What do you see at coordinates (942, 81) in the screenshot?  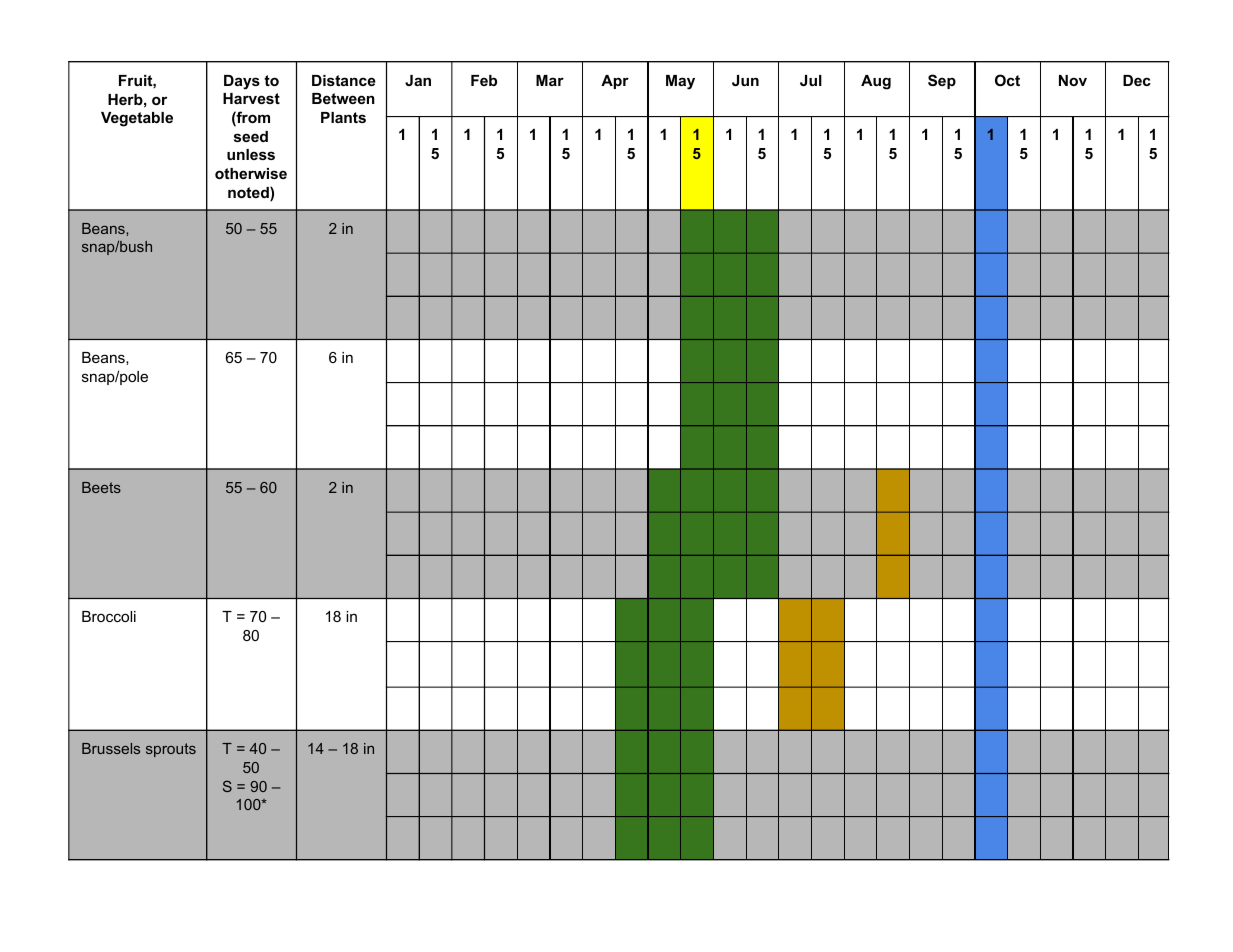 I see `Sep` at bounding box center [942, 81].
